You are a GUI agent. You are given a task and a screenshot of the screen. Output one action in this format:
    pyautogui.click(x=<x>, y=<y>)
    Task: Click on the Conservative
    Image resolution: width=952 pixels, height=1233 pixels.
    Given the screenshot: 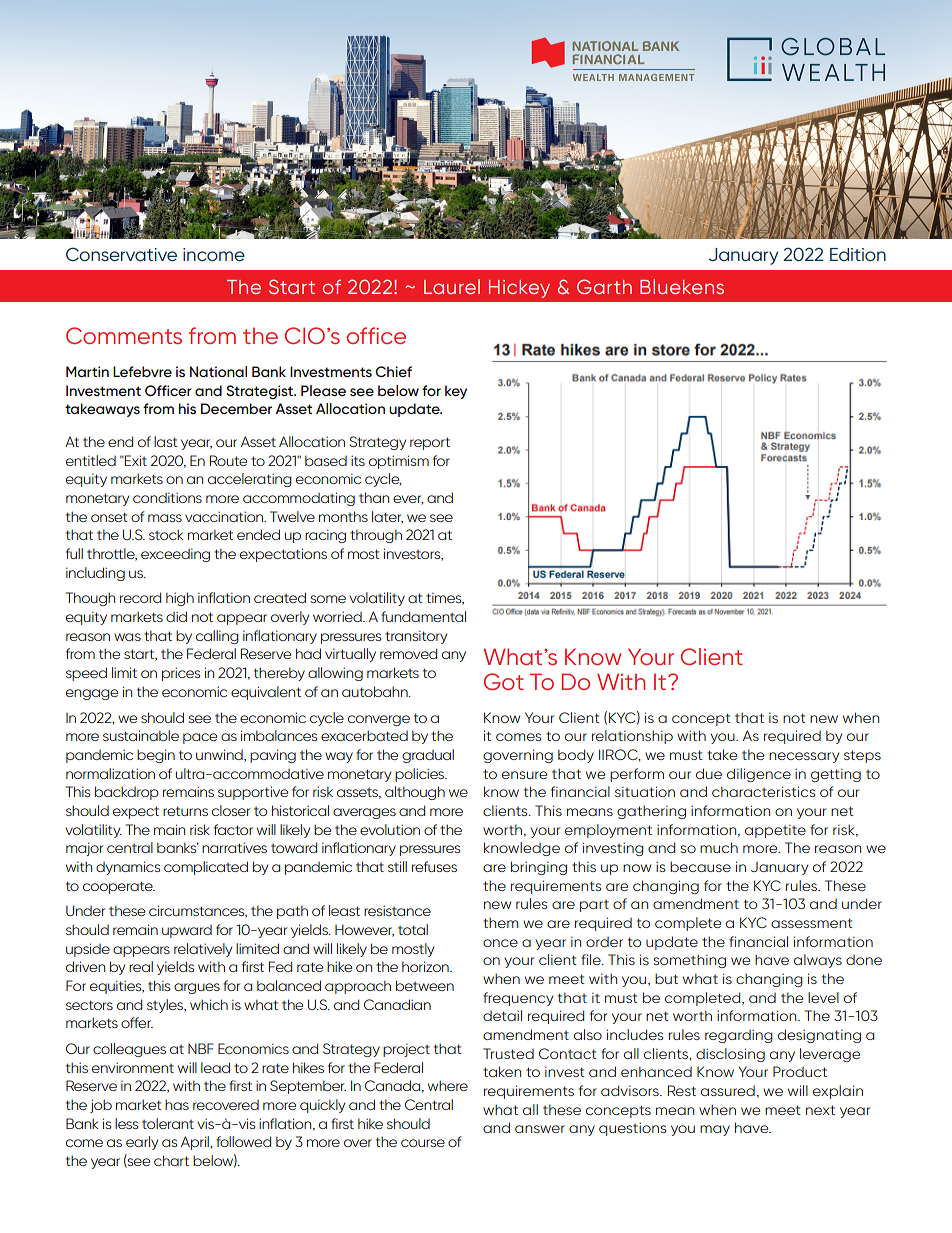 What is the action you would take?
    pyautogui.click(x=121, y=254)
